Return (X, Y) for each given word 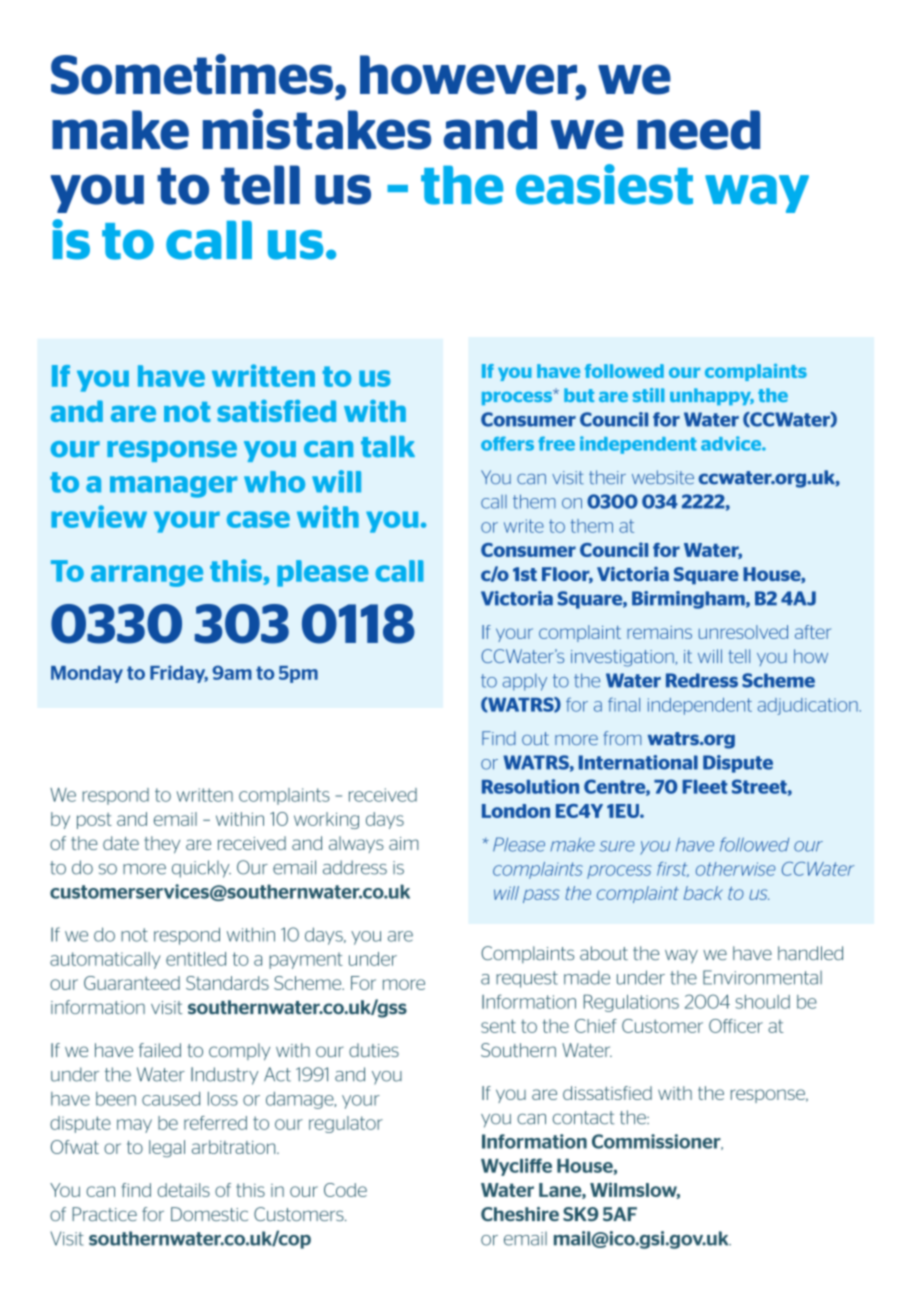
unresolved (743, 632)
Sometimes (192, 74)
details (184, 1190)
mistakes (317, 129)
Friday (179, 674)
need (698, 130)
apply (525, 682)
